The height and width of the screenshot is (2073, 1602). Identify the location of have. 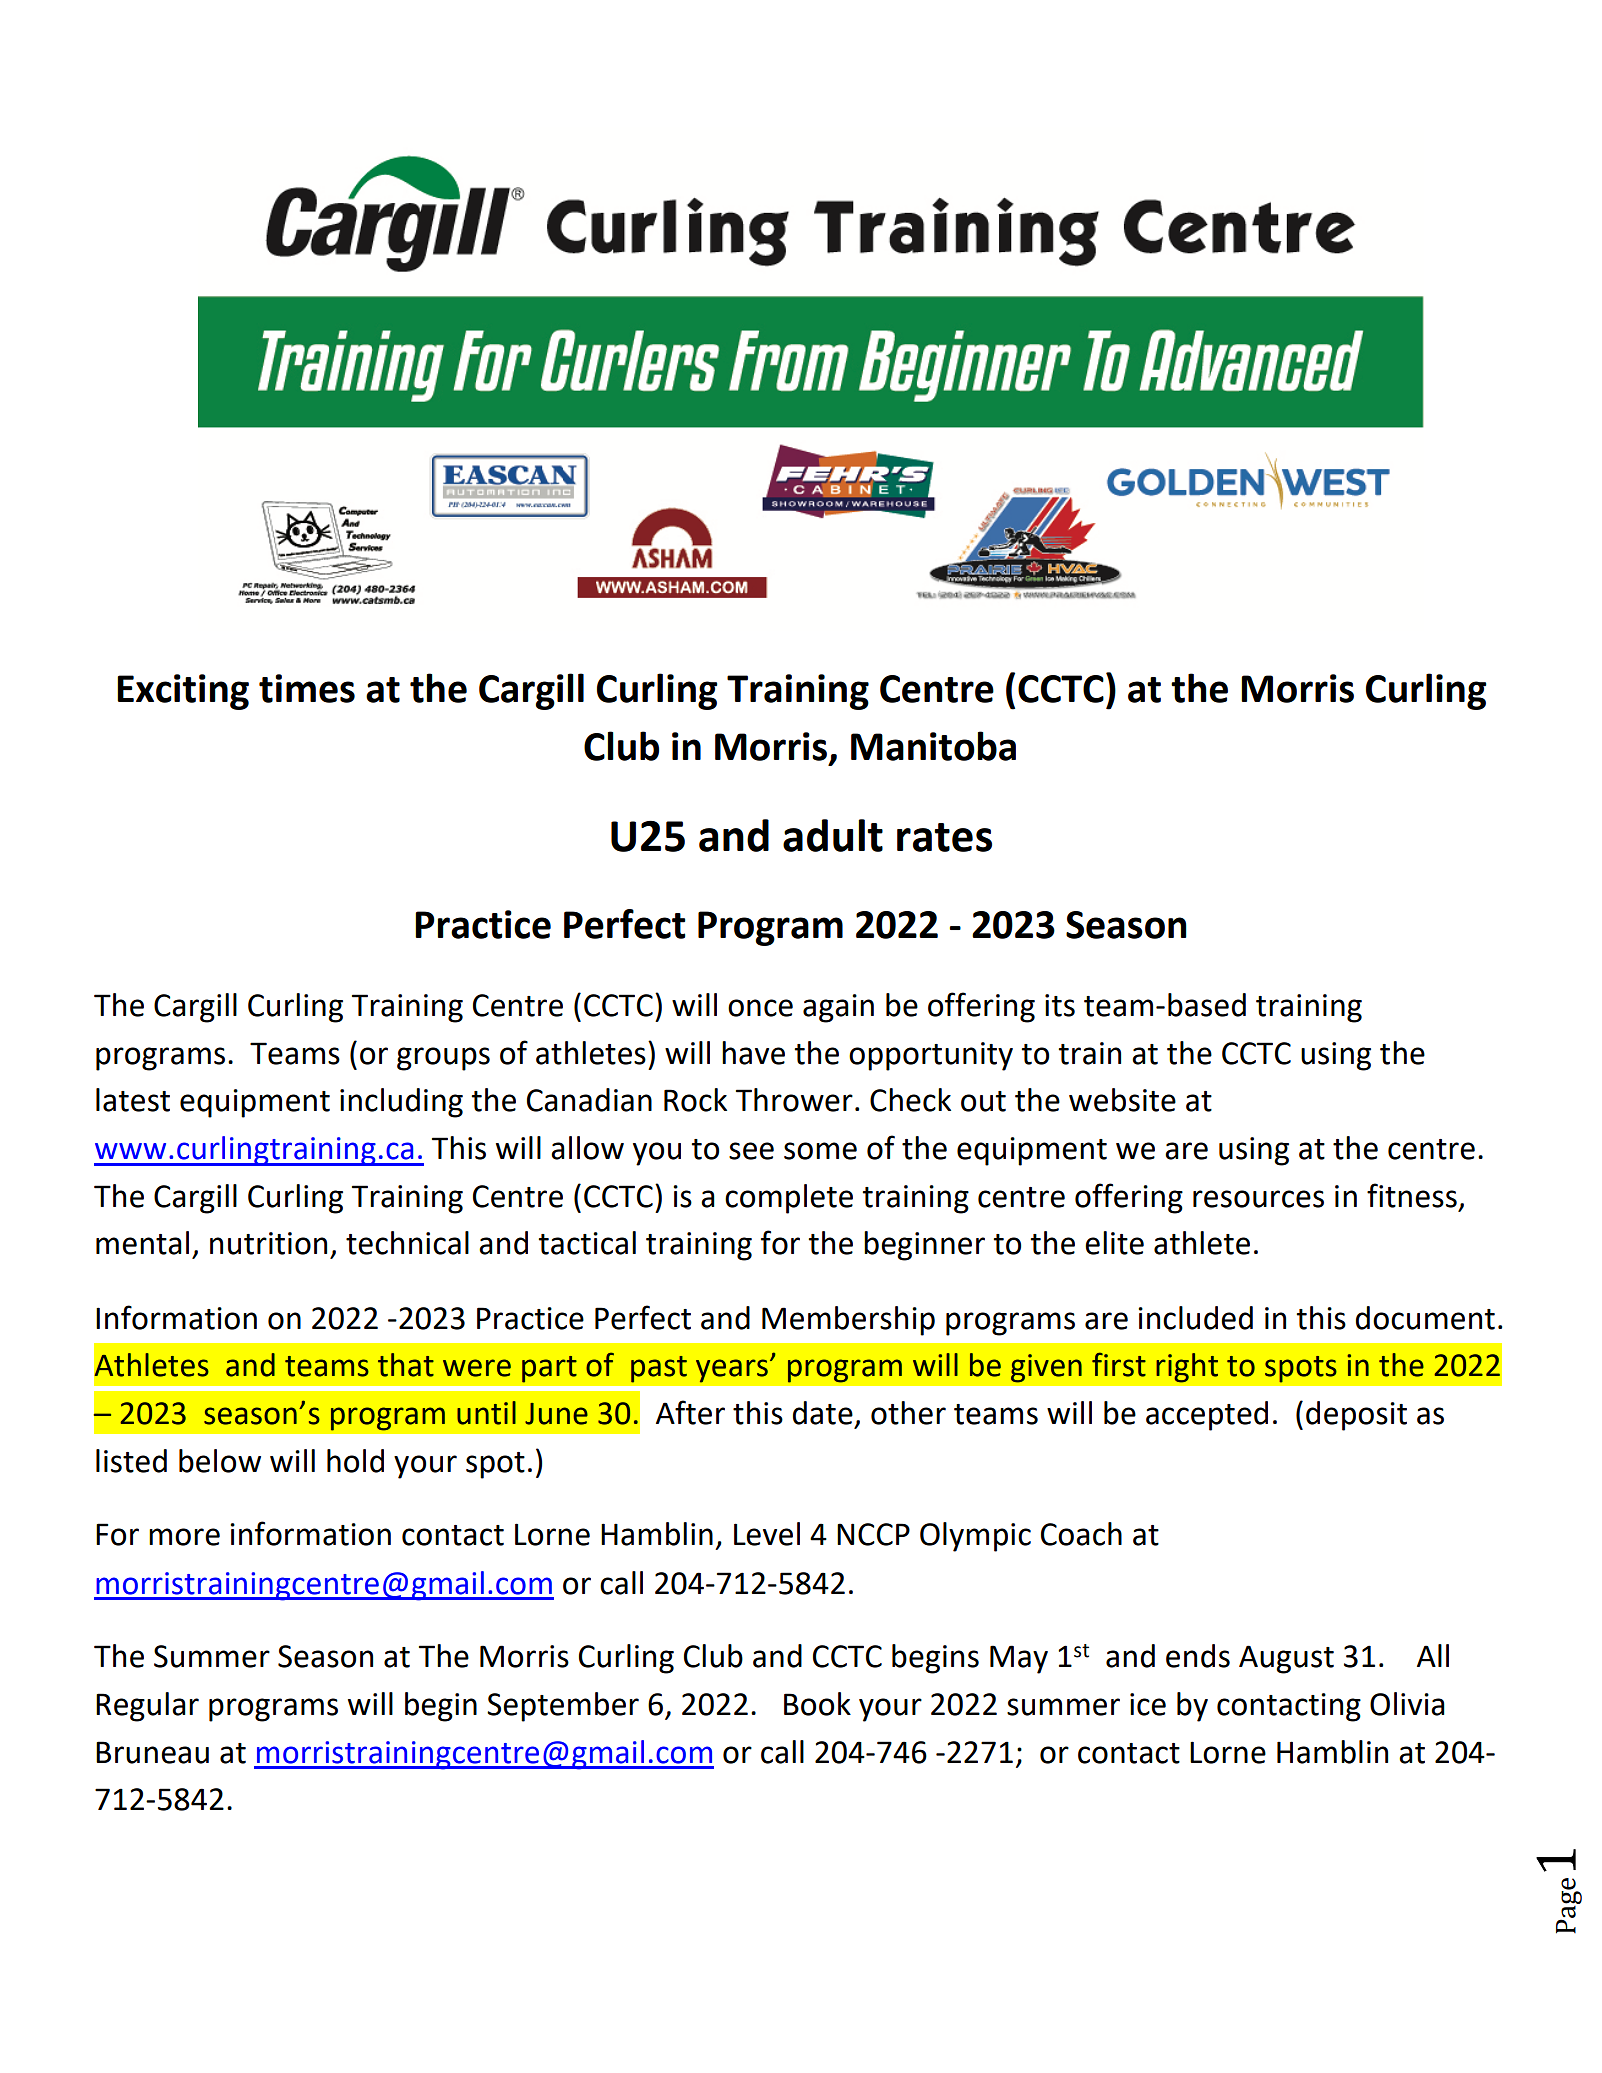
(753, 1053).
